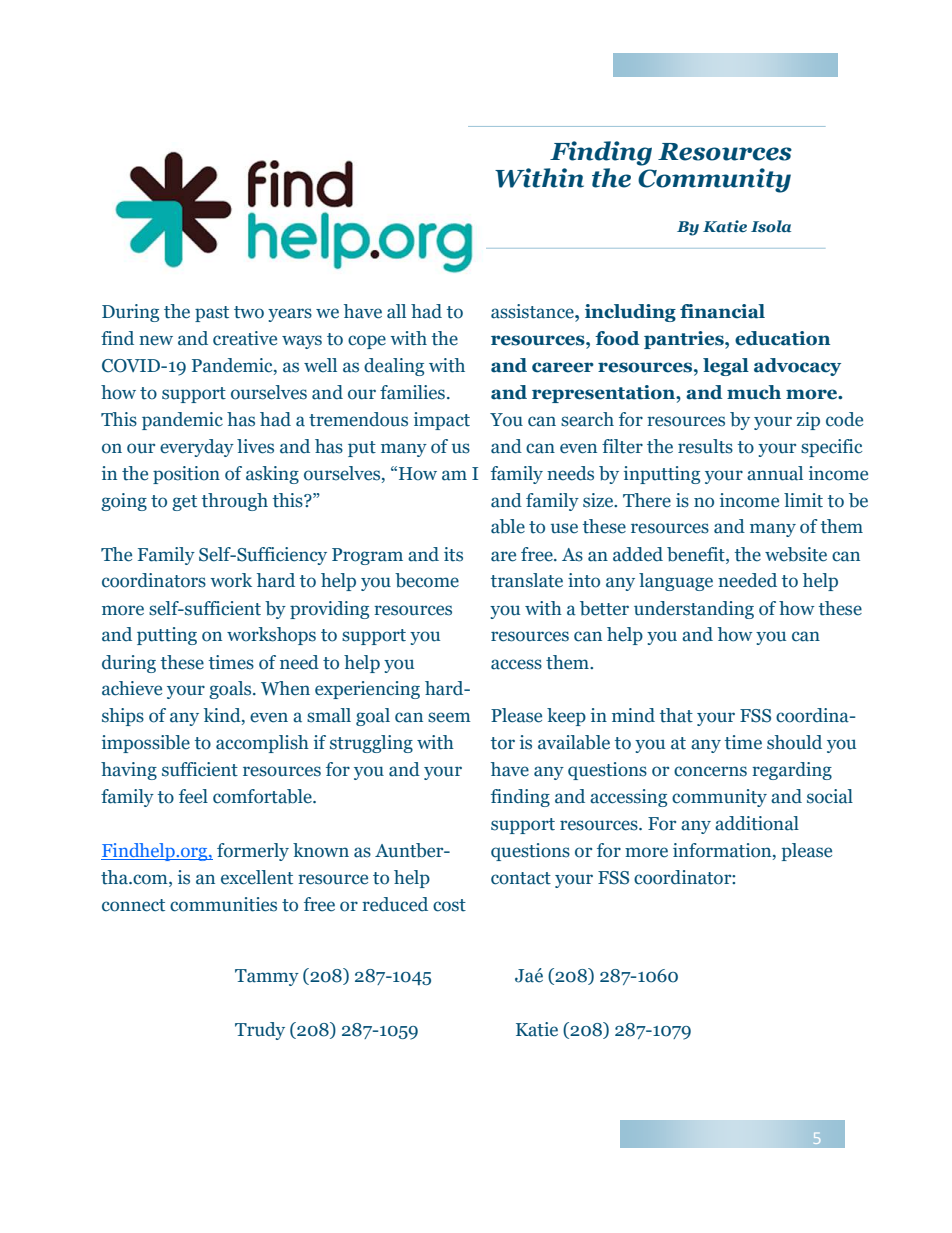 The image size is (952, 1233). Describe the element at coordinates (527, 580) in the page. I see `translate` at that location.
